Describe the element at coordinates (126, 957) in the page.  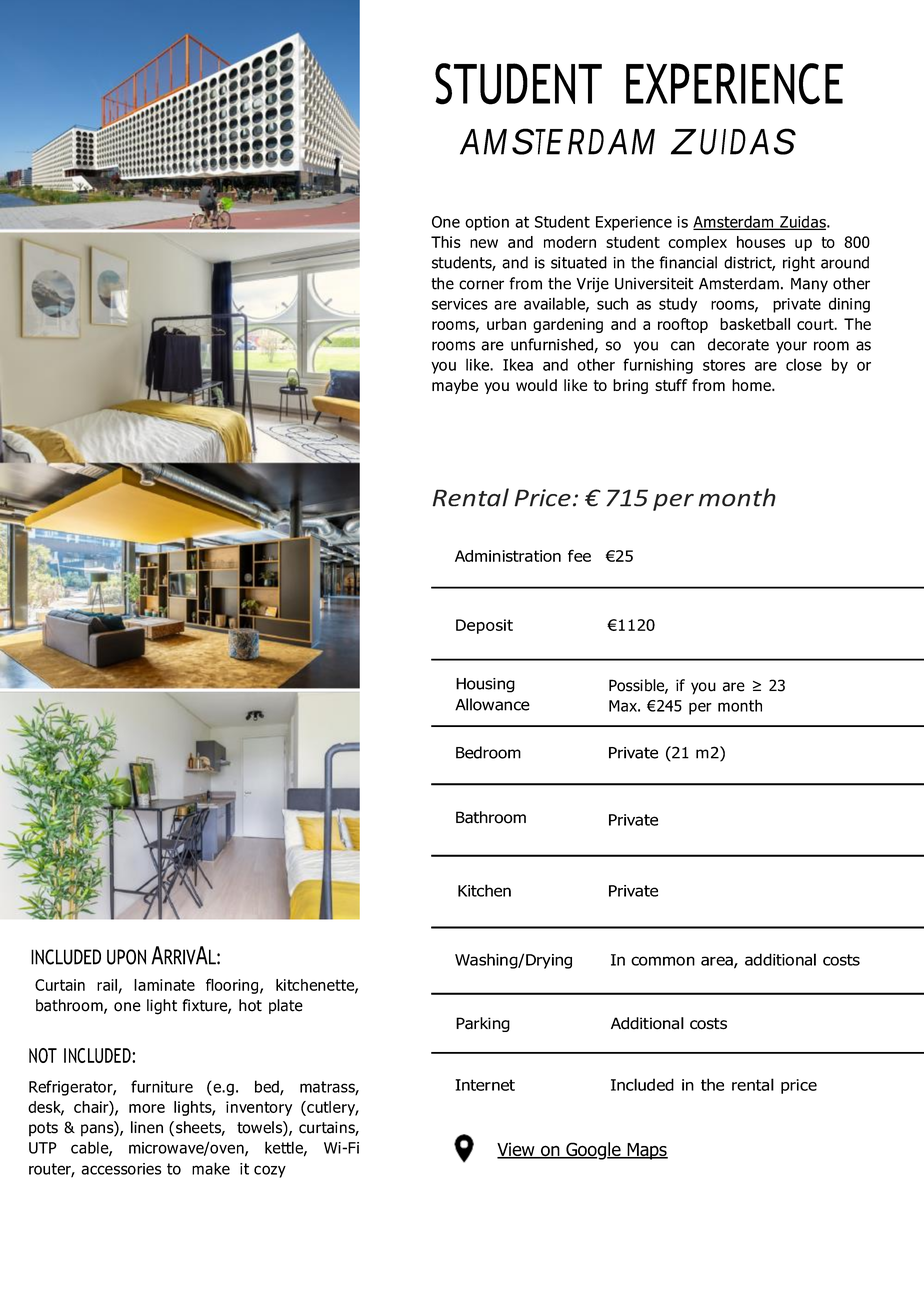
I see `UPON` at that location.
